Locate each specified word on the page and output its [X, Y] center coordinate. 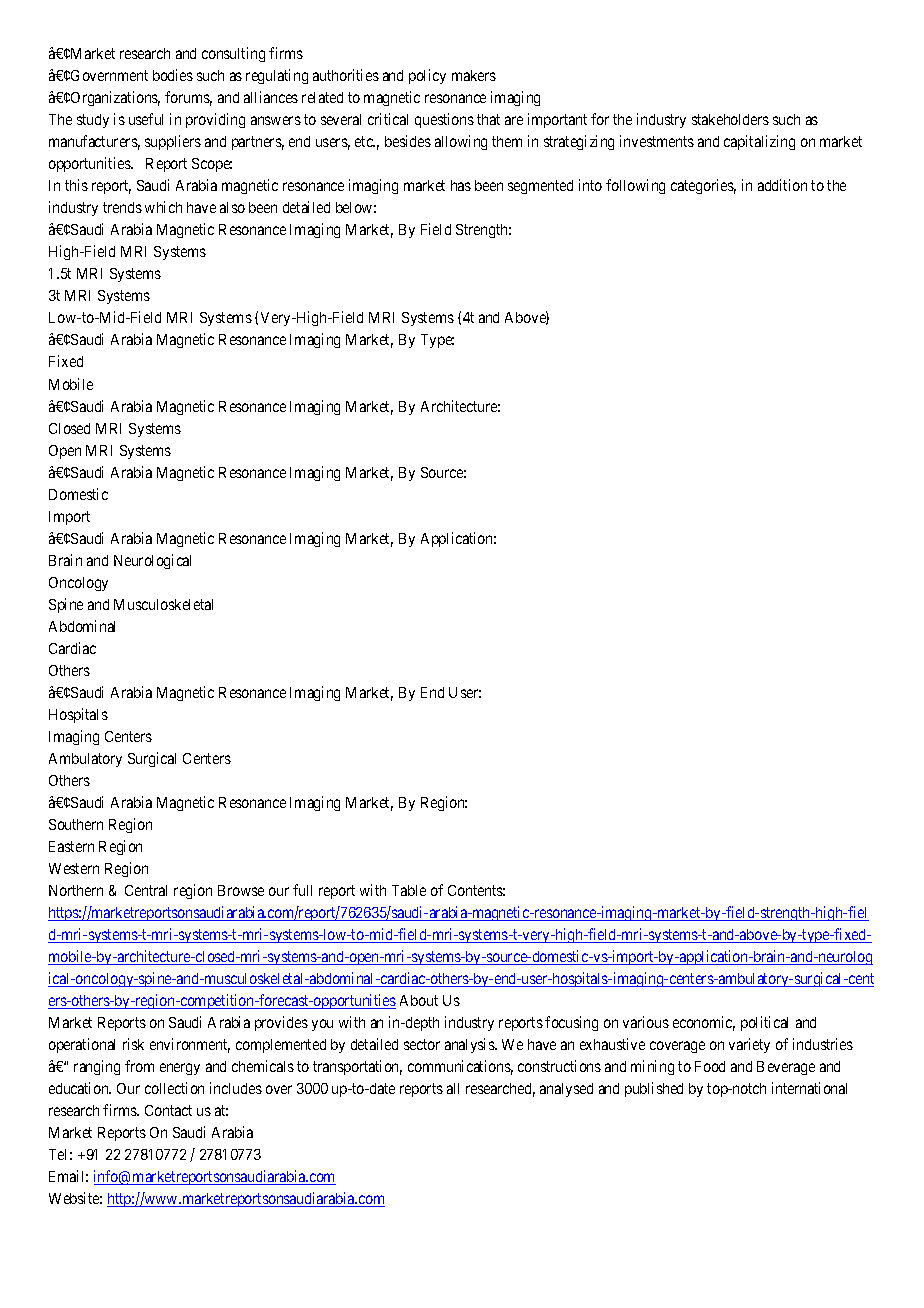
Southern [76, 824]
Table [409, 890]
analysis [470, 1045]
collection [174, 1088]
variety [749, 1045]
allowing [461, 142]
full [302, 890]
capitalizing [759, 142]
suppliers [173, 142]
